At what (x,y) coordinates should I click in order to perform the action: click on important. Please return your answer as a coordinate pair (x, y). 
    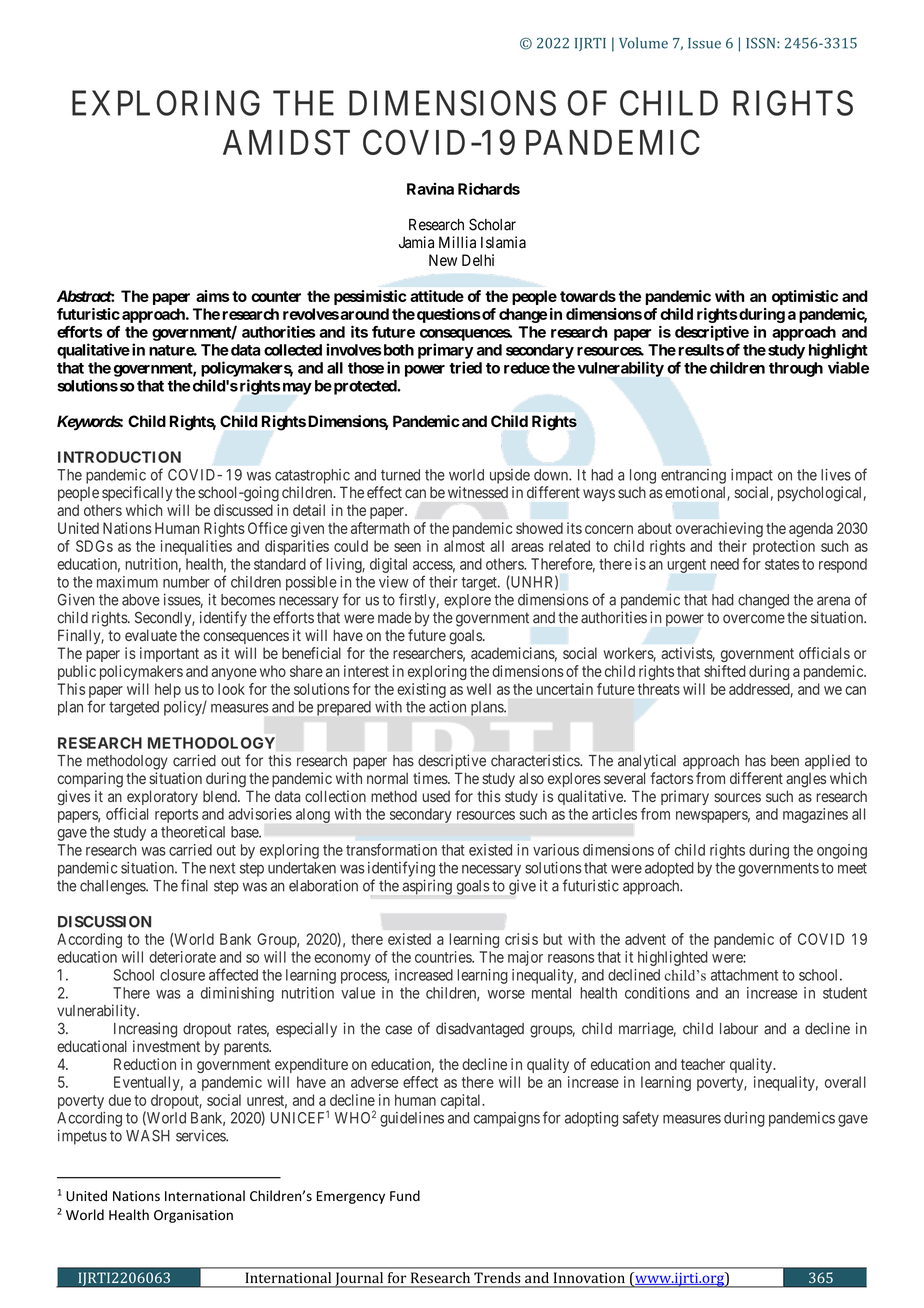
    Looking at the image, I should click on (169, 654).
